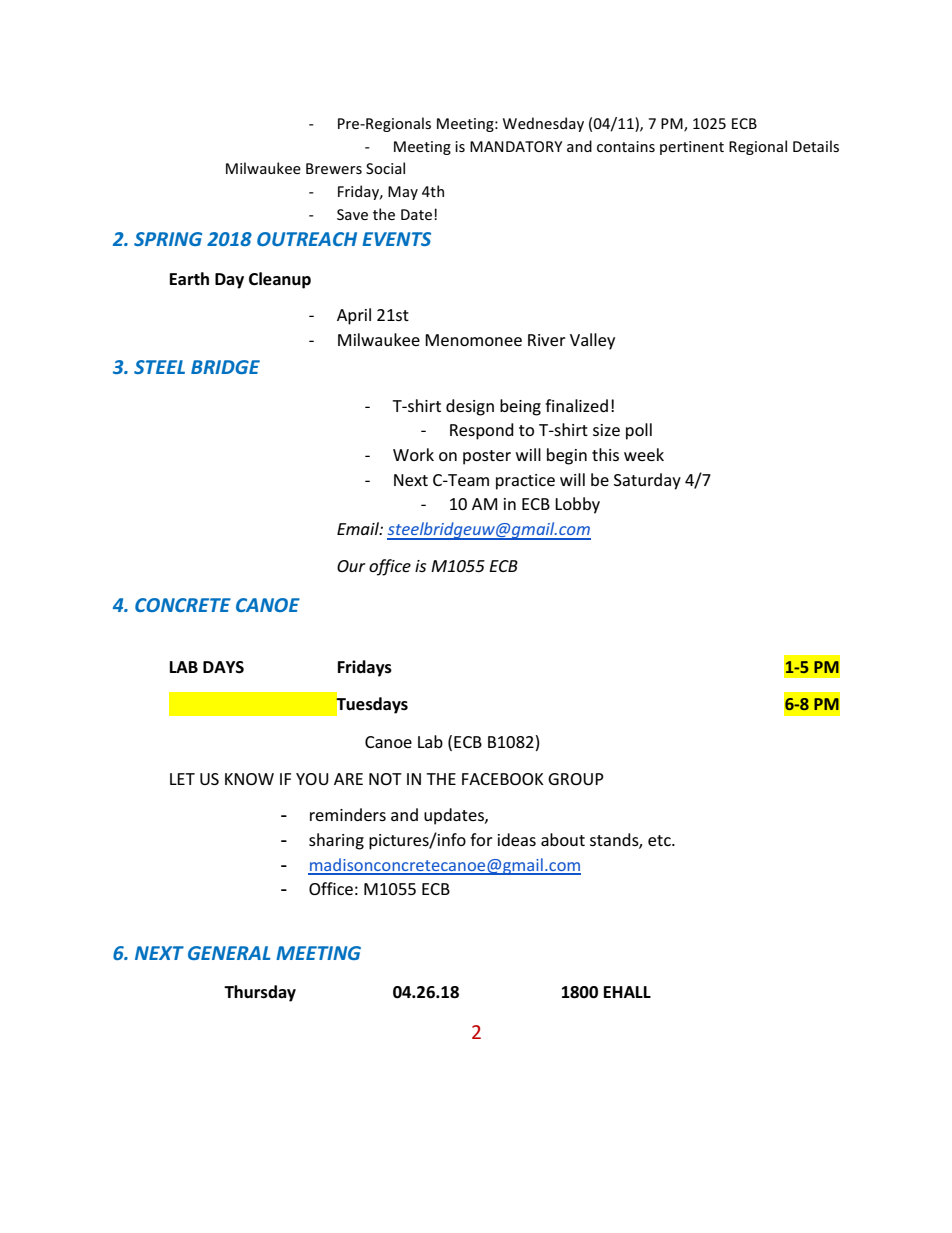 The image size is (952, 1233). What do you see at coordinates (639, 431) in the image?
I see `poll` at bounding box center [639, 431].
